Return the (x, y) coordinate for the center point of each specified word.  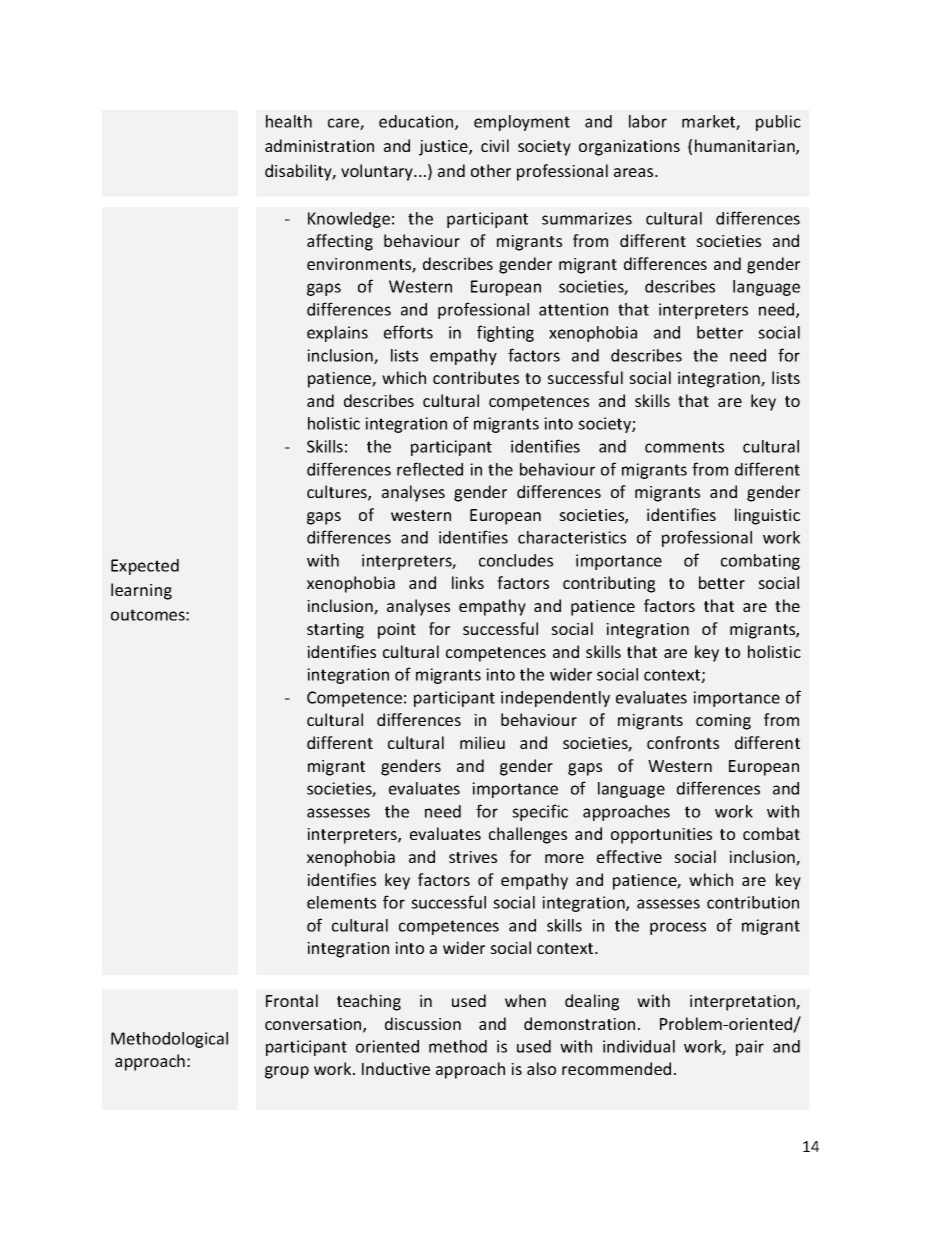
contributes (476, 377)
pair (750, 1048)
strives (473, 857)
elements (341, 902)
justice (444, 148)
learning (141, 591)
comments (684, 447)
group (287, 1072)
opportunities (661, 836)
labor (648, 121)
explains (337, 334)
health (289, 121)
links (468, 582)
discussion (423, 1023)
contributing (609, 584)
